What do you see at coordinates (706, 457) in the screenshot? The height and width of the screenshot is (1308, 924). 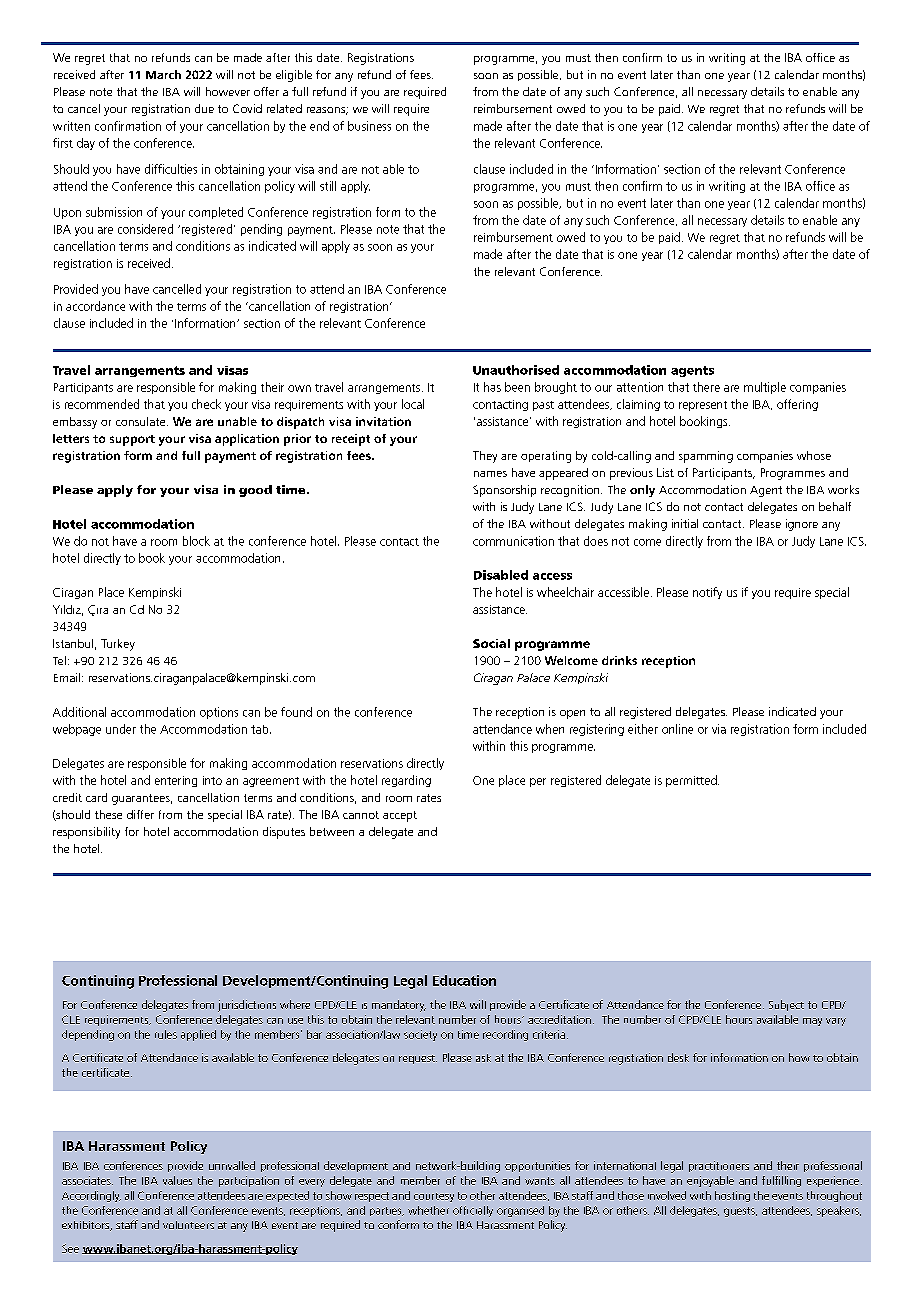 I see `spamming` at bounding box center [706, 457].
